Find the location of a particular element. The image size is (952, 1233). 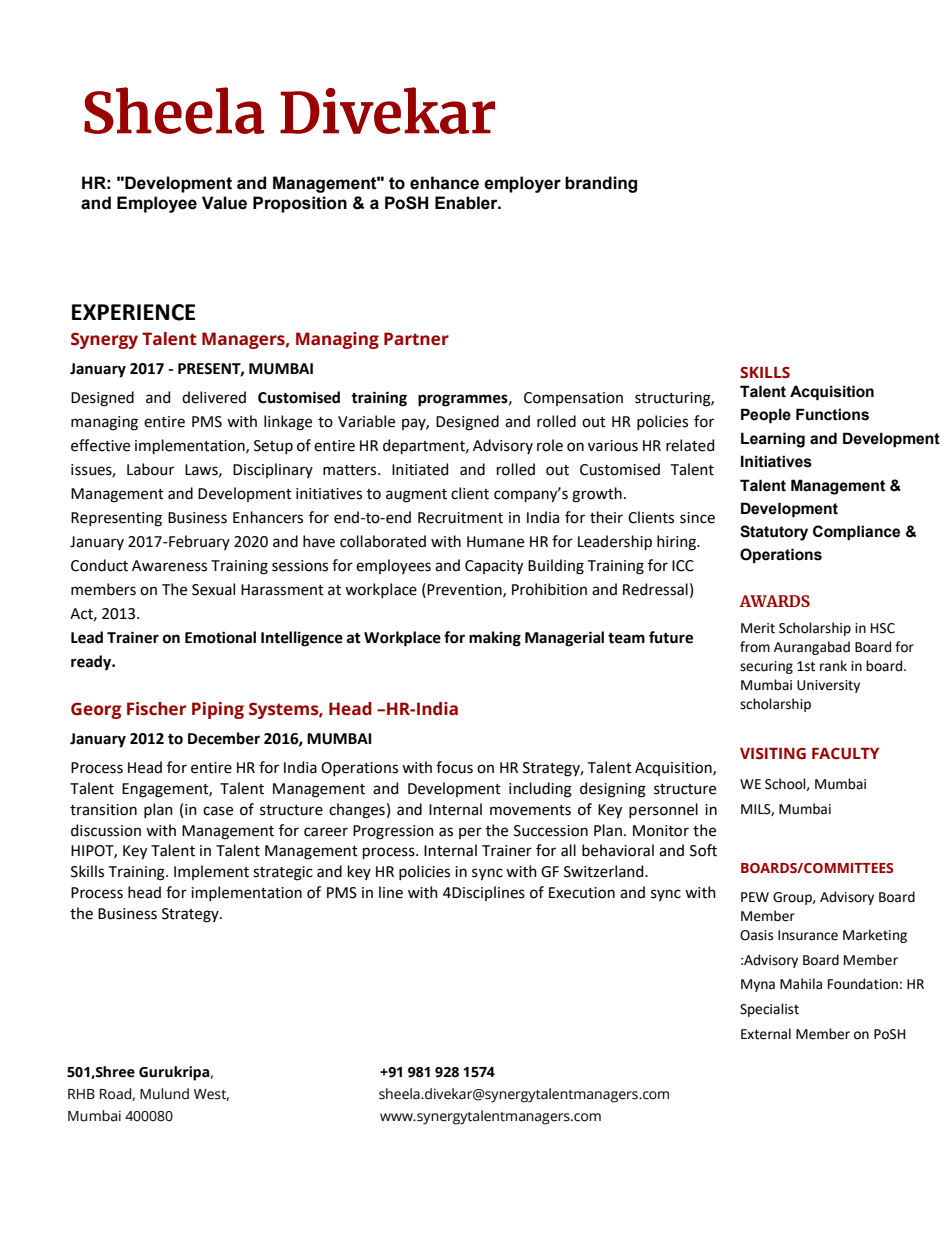

focus is located at coordinates (454, 767).
